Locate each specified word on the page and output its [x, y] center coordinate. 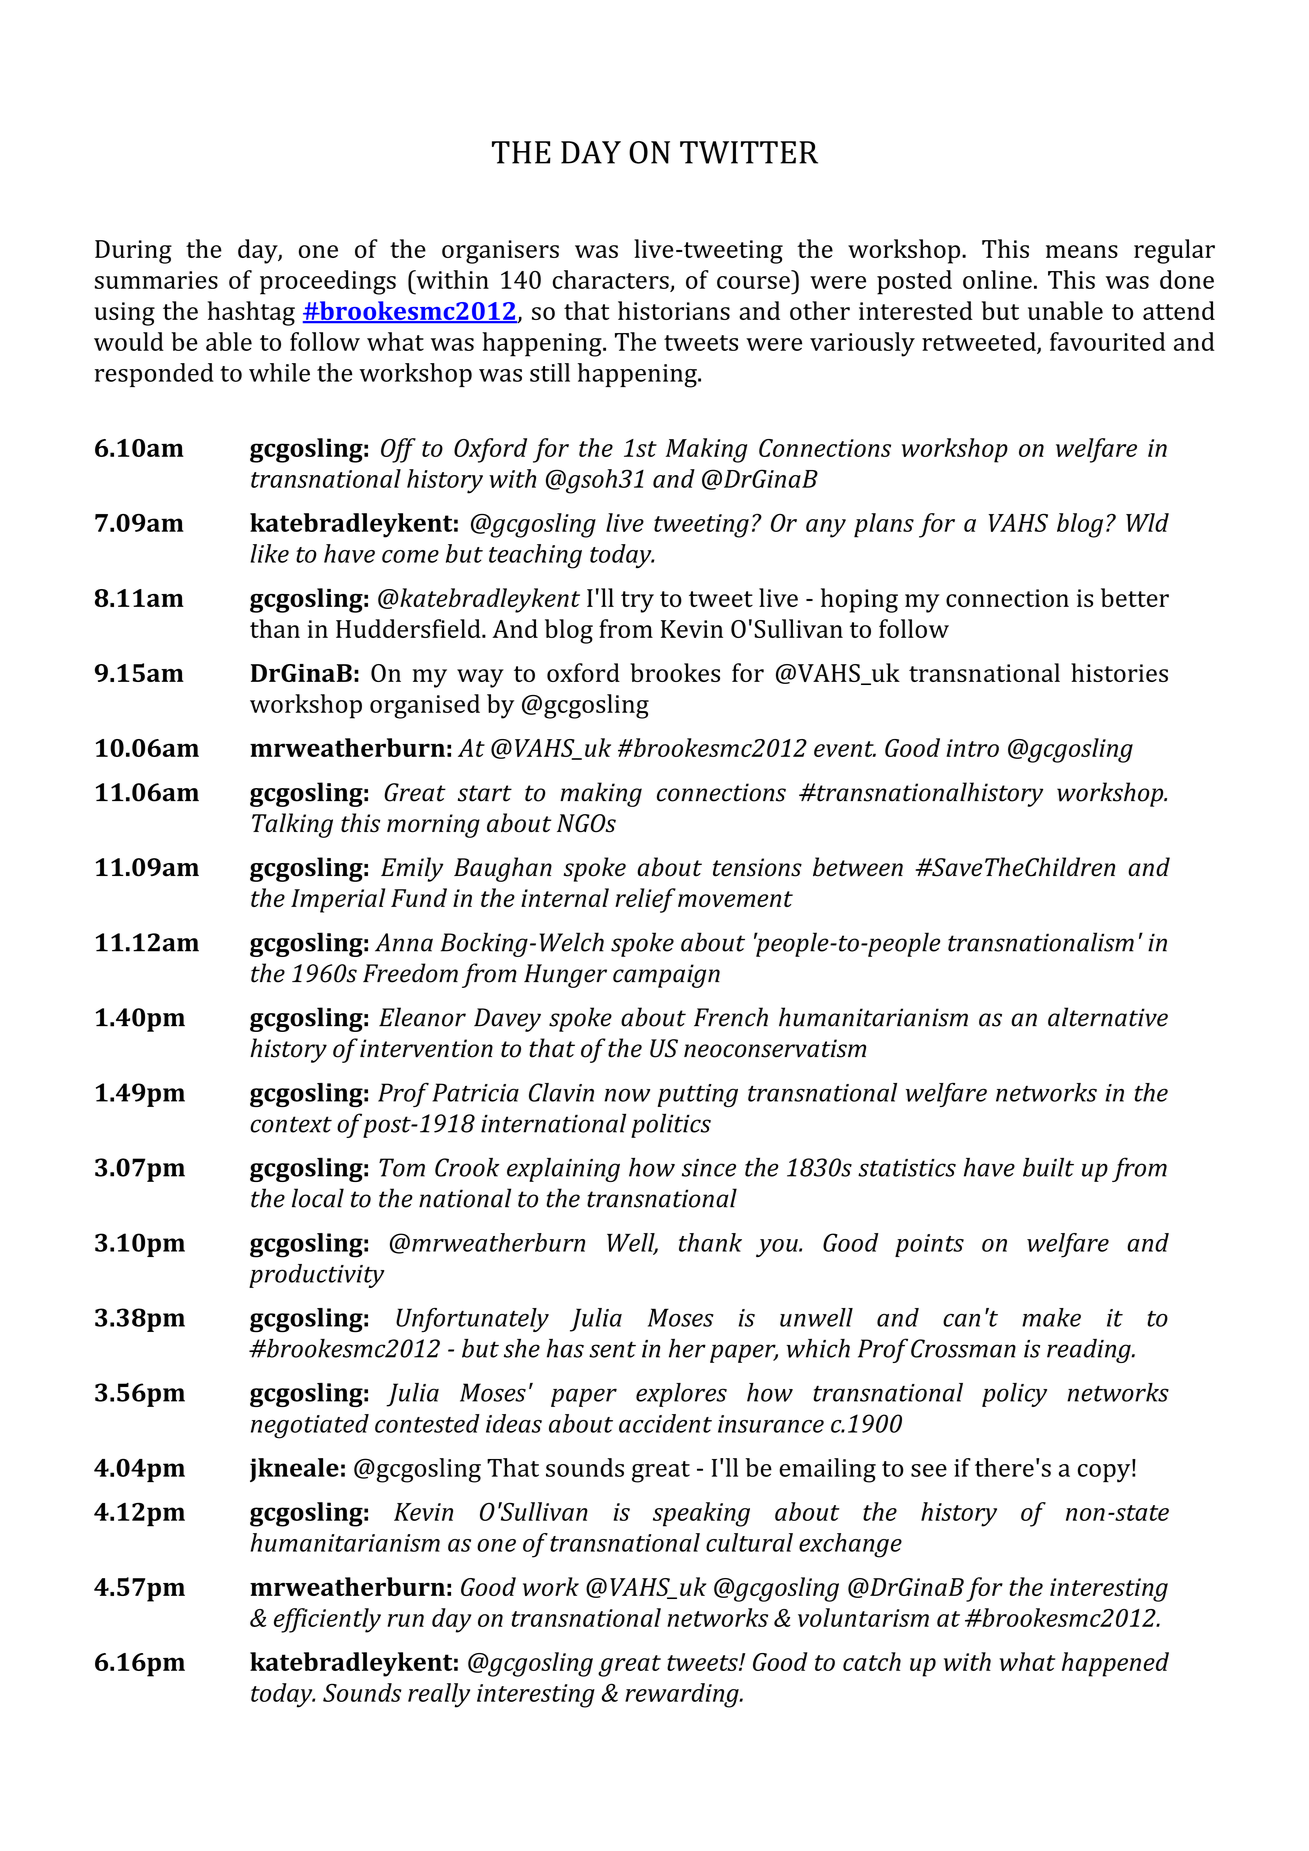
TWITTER [749, 152]
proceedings [328, 282]
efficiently [327, 1620]
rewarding [683, 1695]
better [1135, 597]
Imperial [338, 900]
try [637, 602]
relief [645, 900]
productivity [317, 1276]
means [1082, 251]
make [1051, 1317]
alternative [1108, 1017]
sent [612, 1349]
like [270, 553]
